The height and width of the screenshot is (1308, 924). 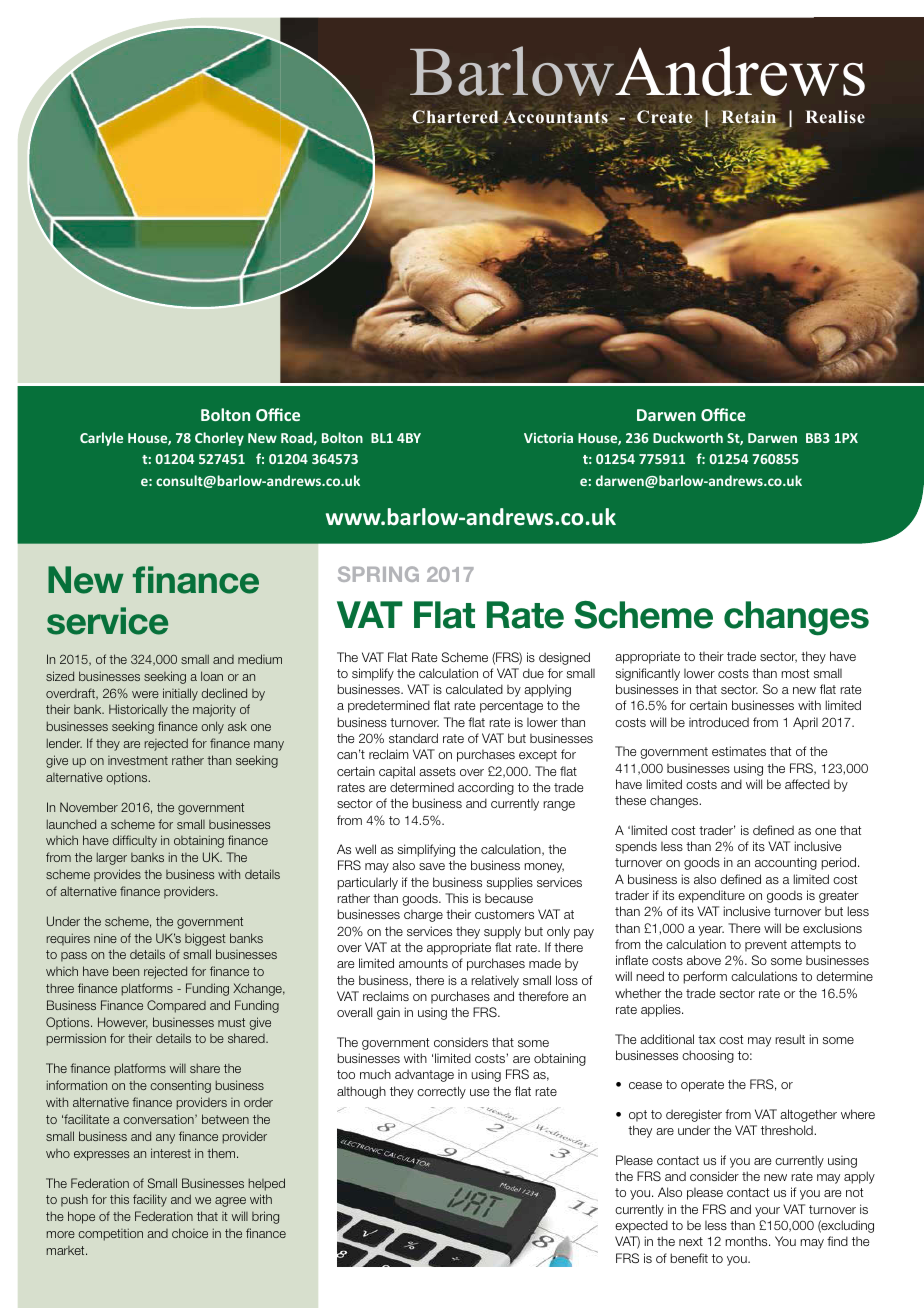 What do you see at coordinates (441, 1092) in the screenshot?
I see `correctly` at bounding box center [441, 1092].
